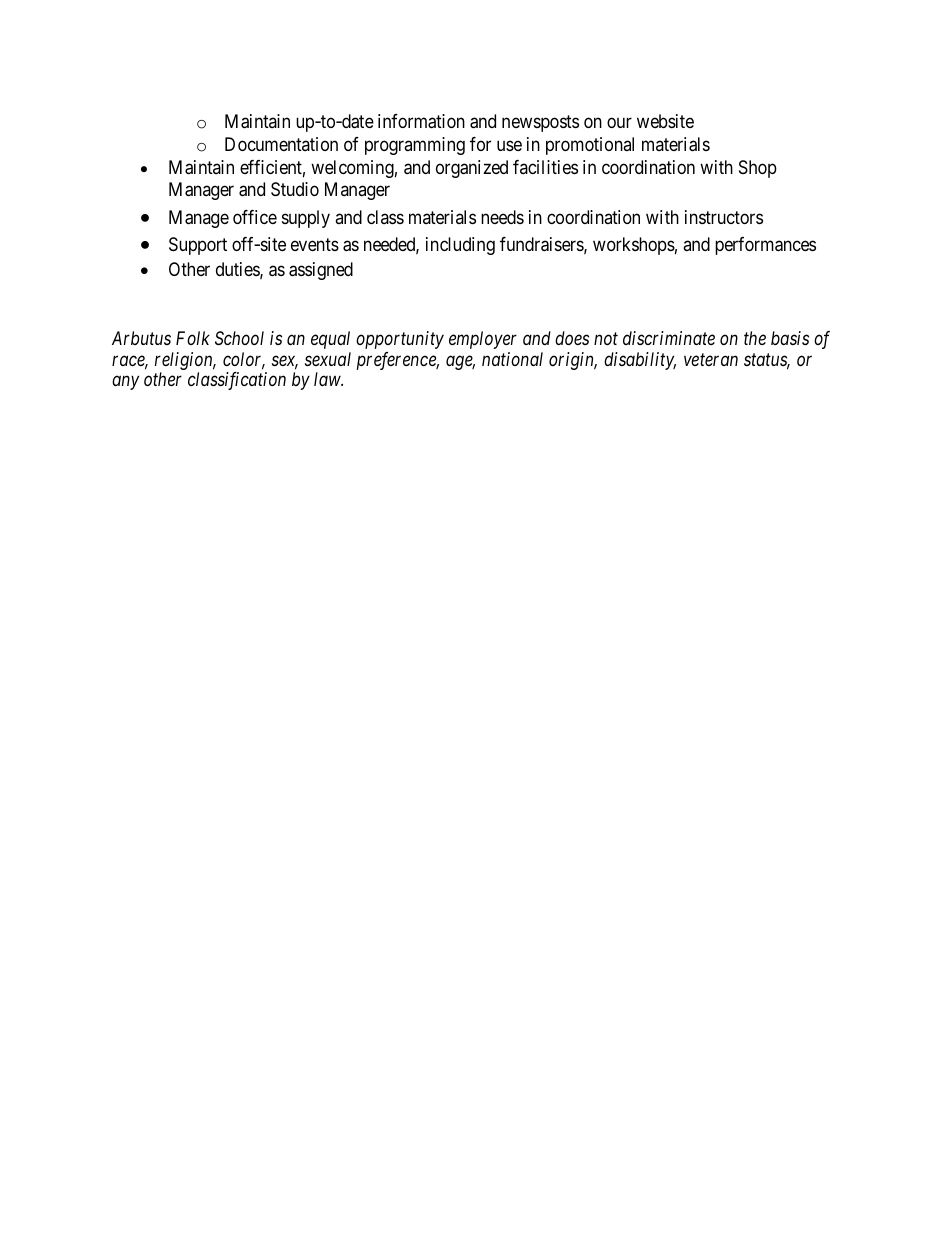 This screenshot has height=1233, width=952. Describe the element at coordinates (244, 360) in the screenshot. I see `color` at that location.
